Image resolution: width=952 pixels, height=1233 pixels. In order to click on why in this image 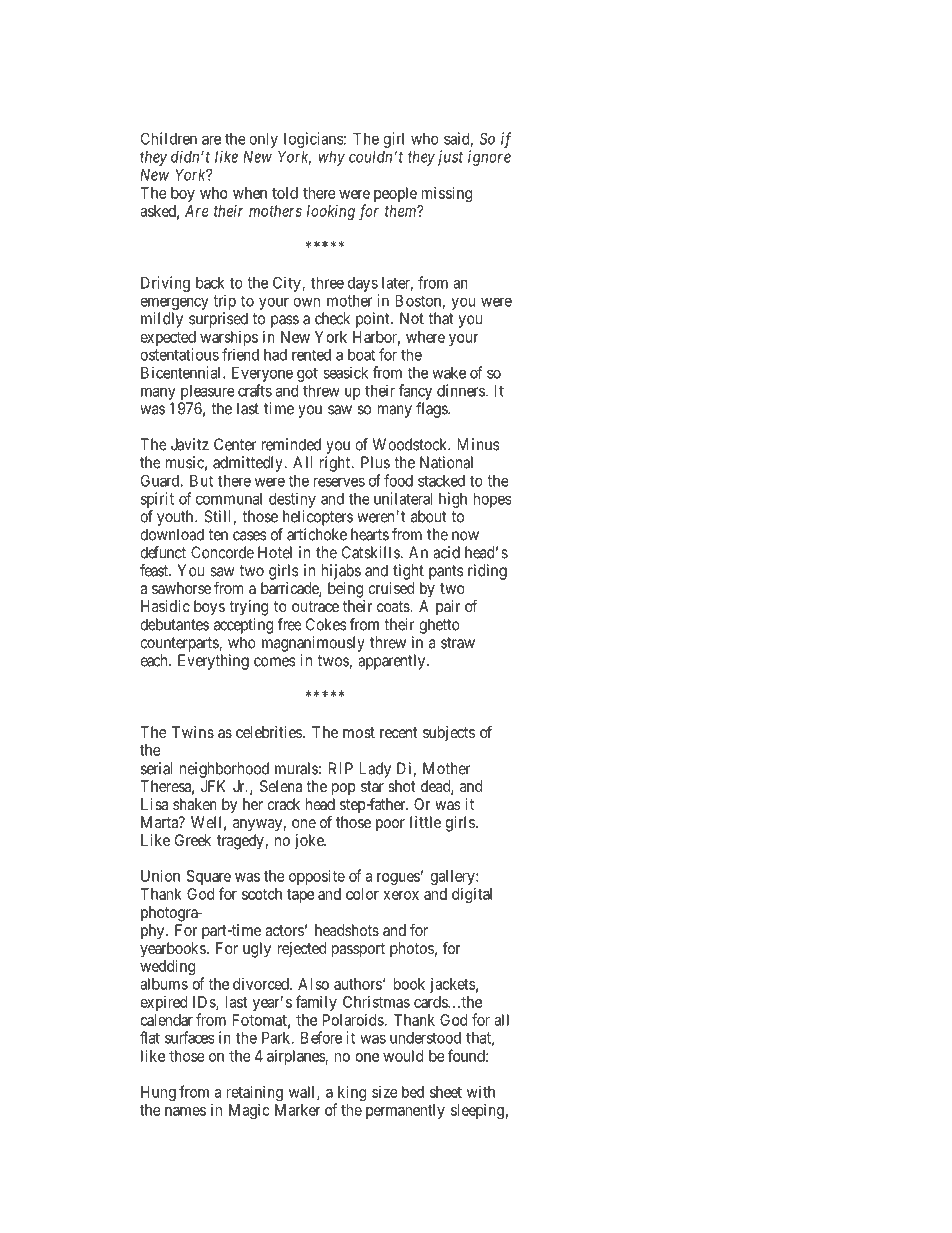, I will do `click(332, 158)`.
